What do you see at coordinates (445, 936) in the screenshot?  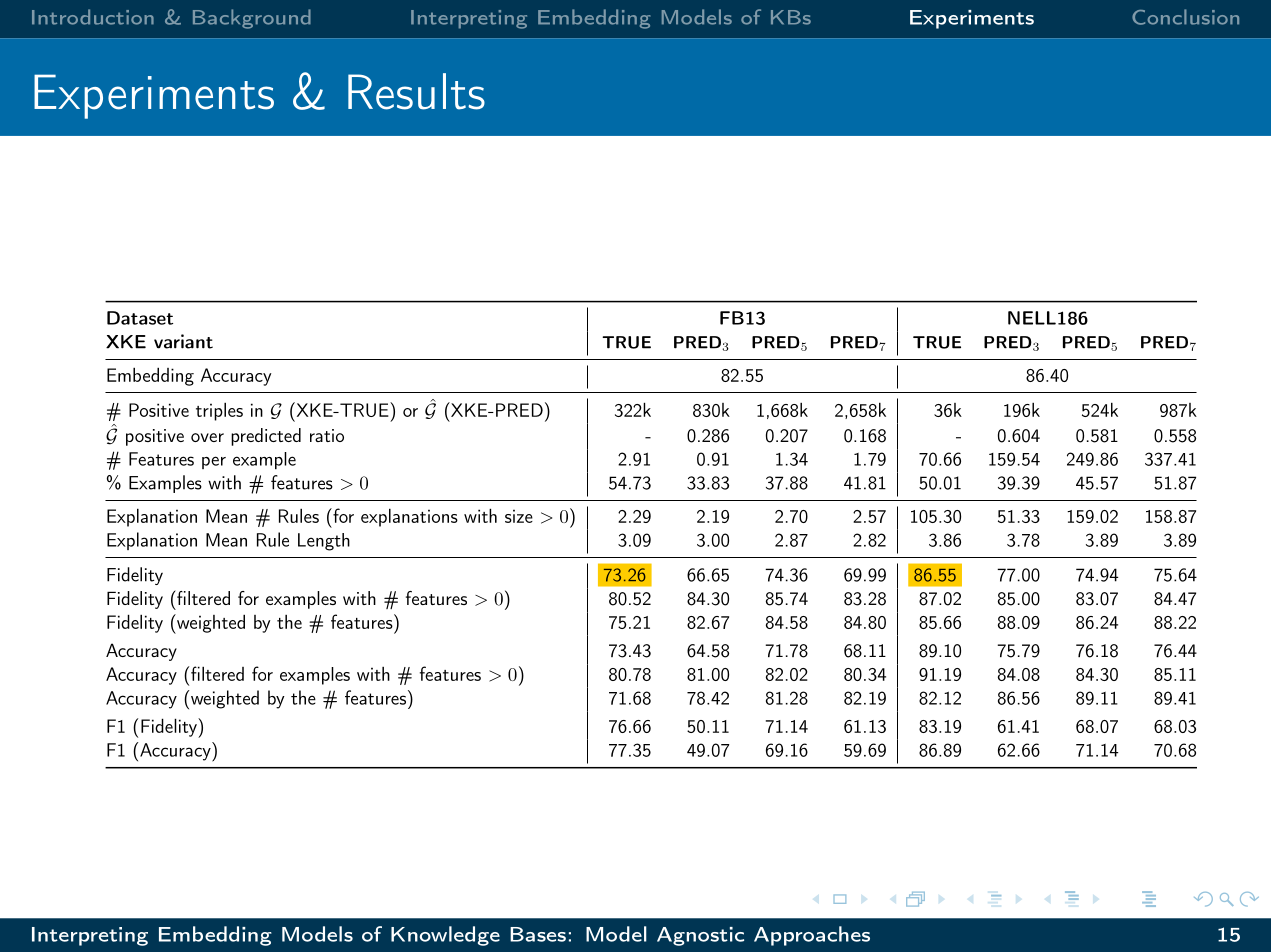 I see `Knowledge` at bounding box center [445, 936].
